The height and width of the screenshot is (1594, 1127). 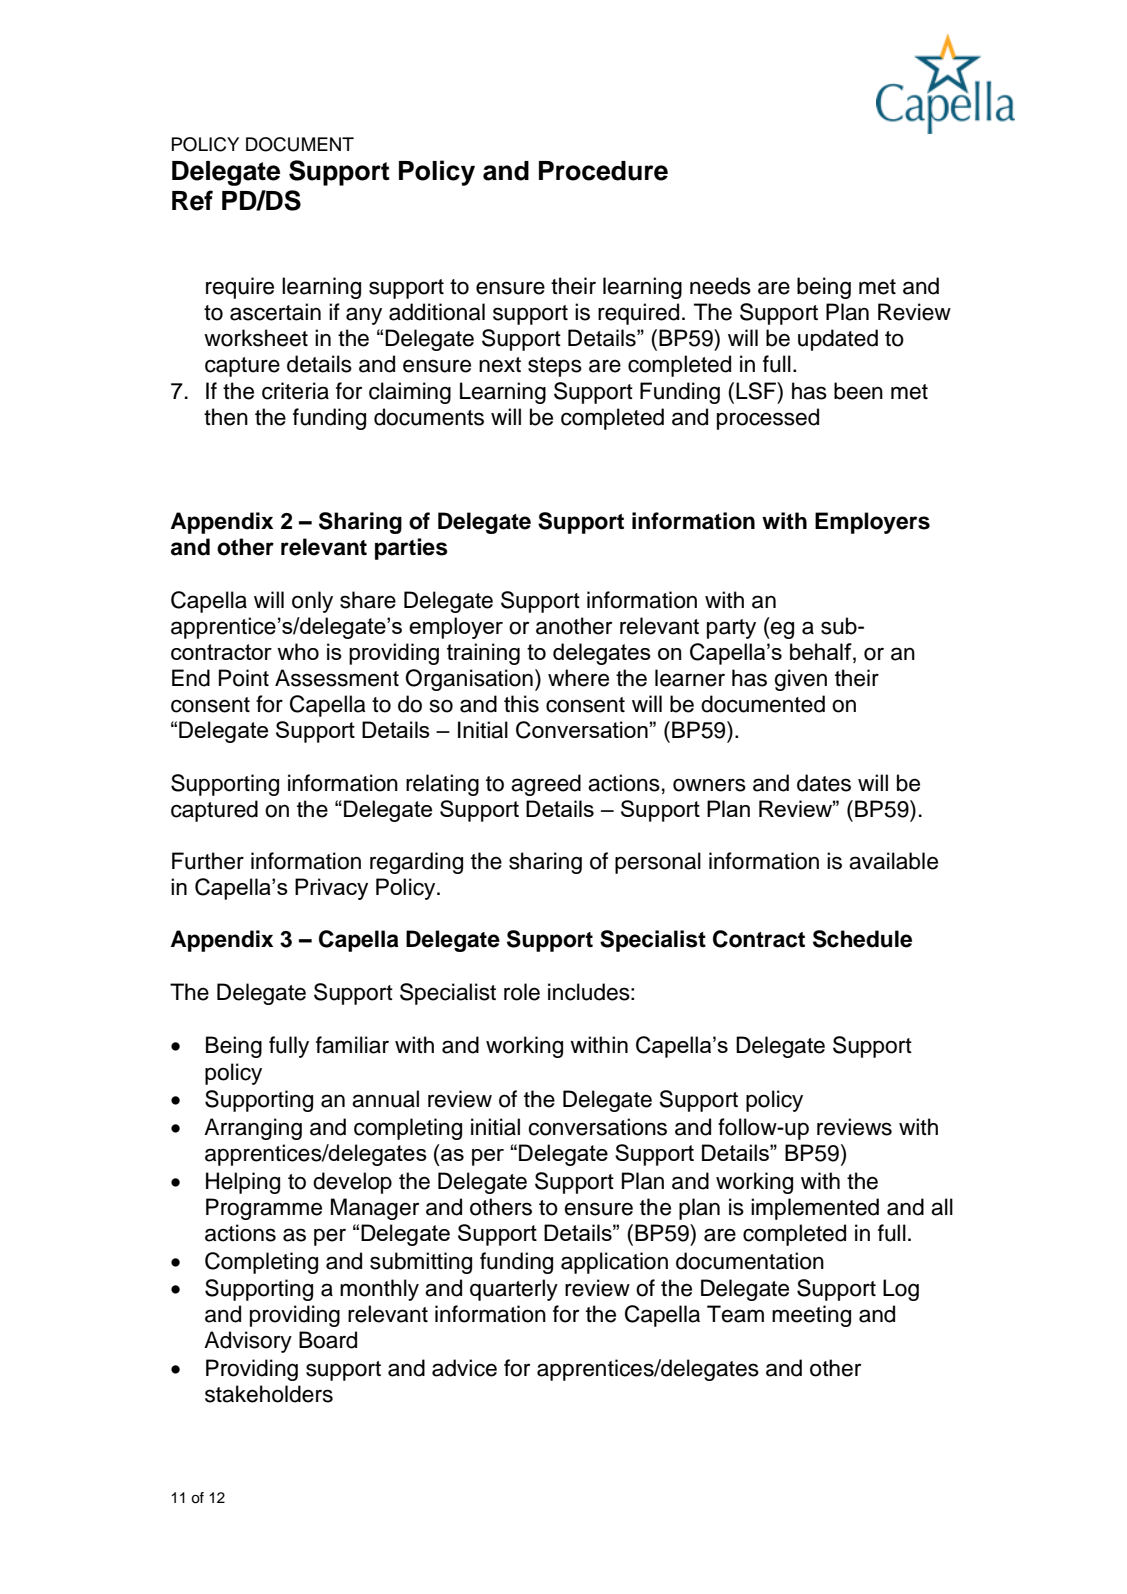 What do you see at coordinates (192, 200) in the screenshot?
I see `Ref` at bounding box center [192, 200].
